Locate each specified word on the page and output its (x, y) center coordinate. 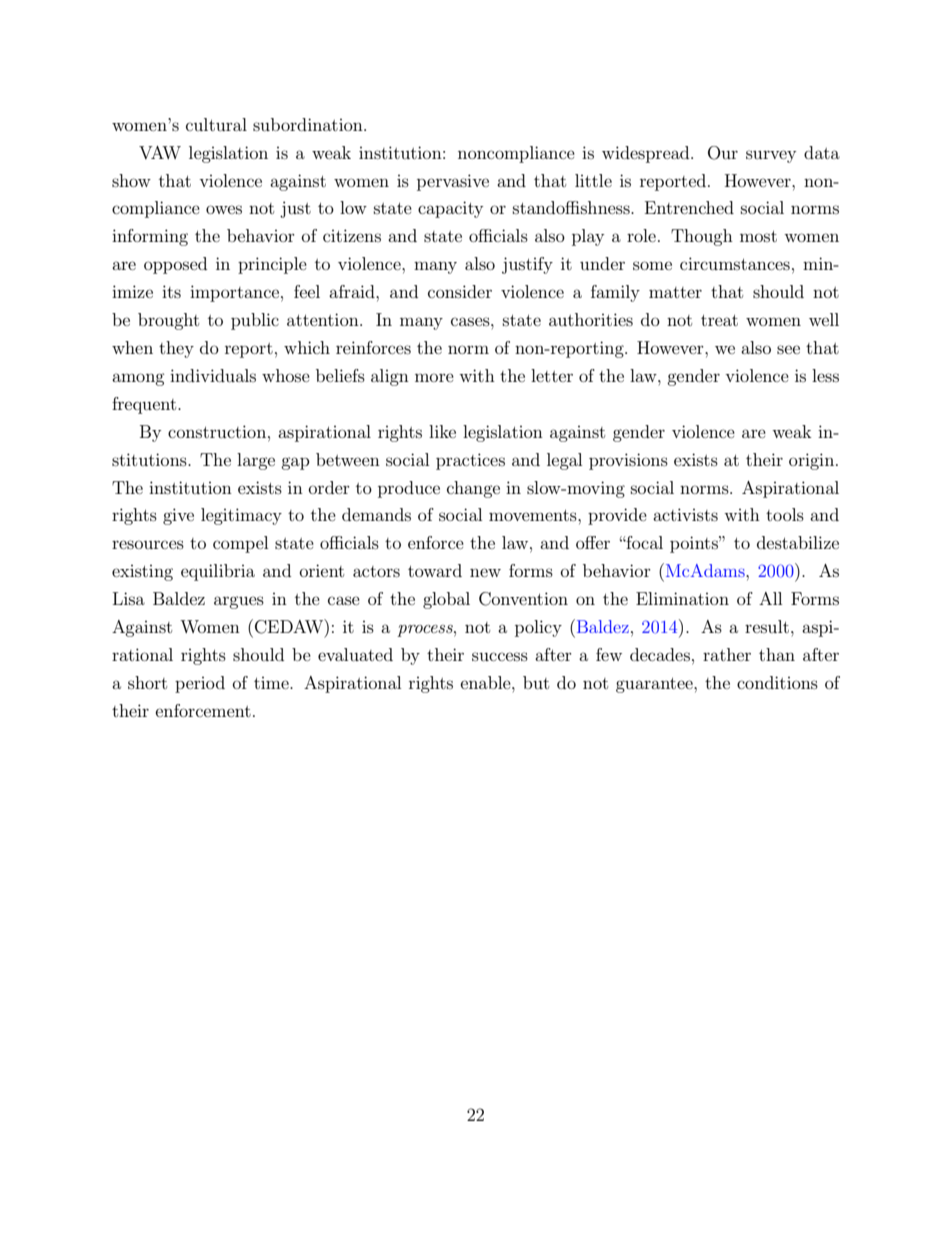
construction (218, 431)
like (442, 431)
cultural (216, 124)
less (825, 375)
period (200, 684)
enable (487, 682)
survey (771, 156)
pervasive (453, 182)
